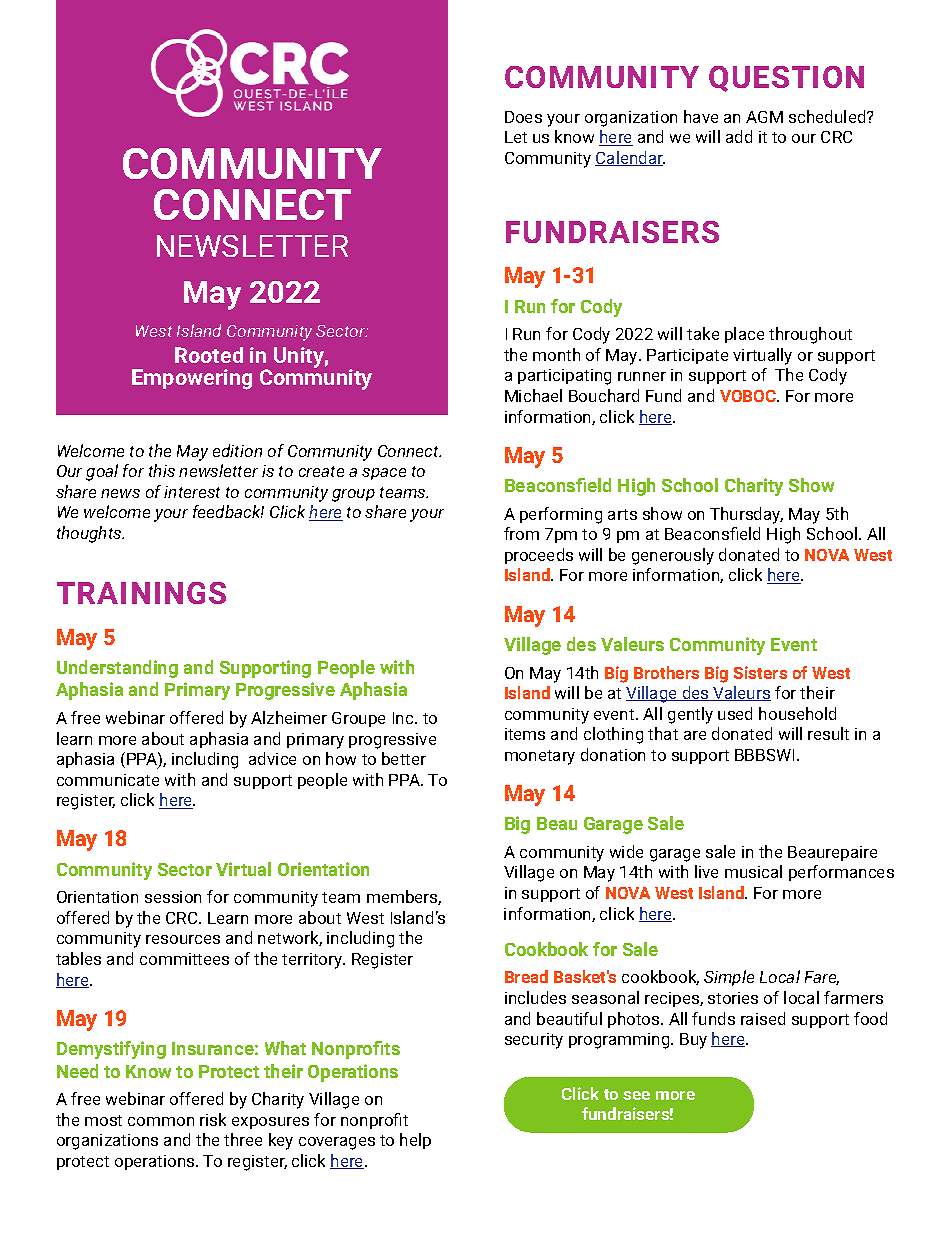 The width and height of the screenshot is (952, 1233). I want to click on Does, so click(523, 117).
